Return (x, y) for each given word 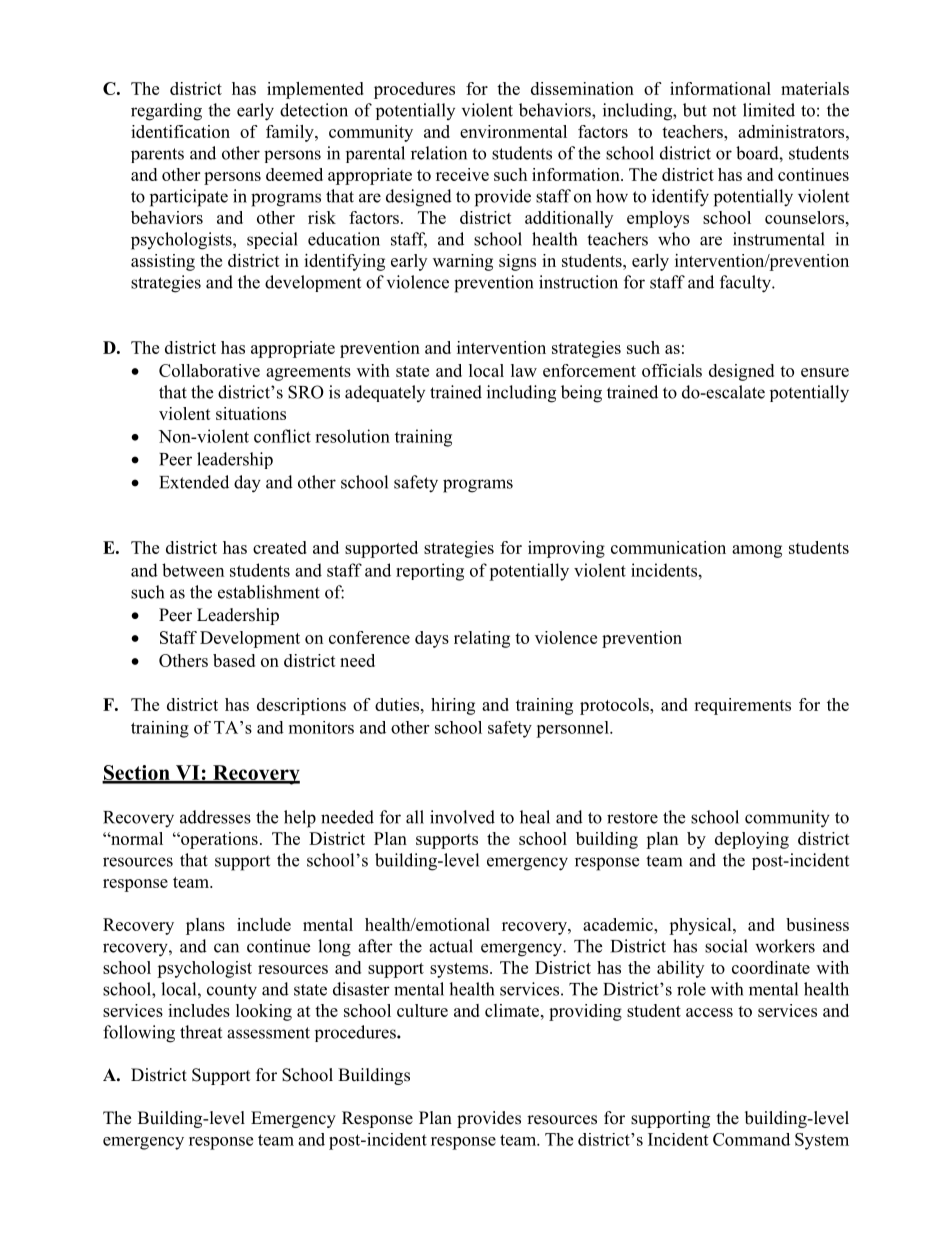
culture (422, 1010)
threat (201, 1032)
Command (751, 1139)
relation (439, 153)
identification (180, 131)
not (724, 111)
